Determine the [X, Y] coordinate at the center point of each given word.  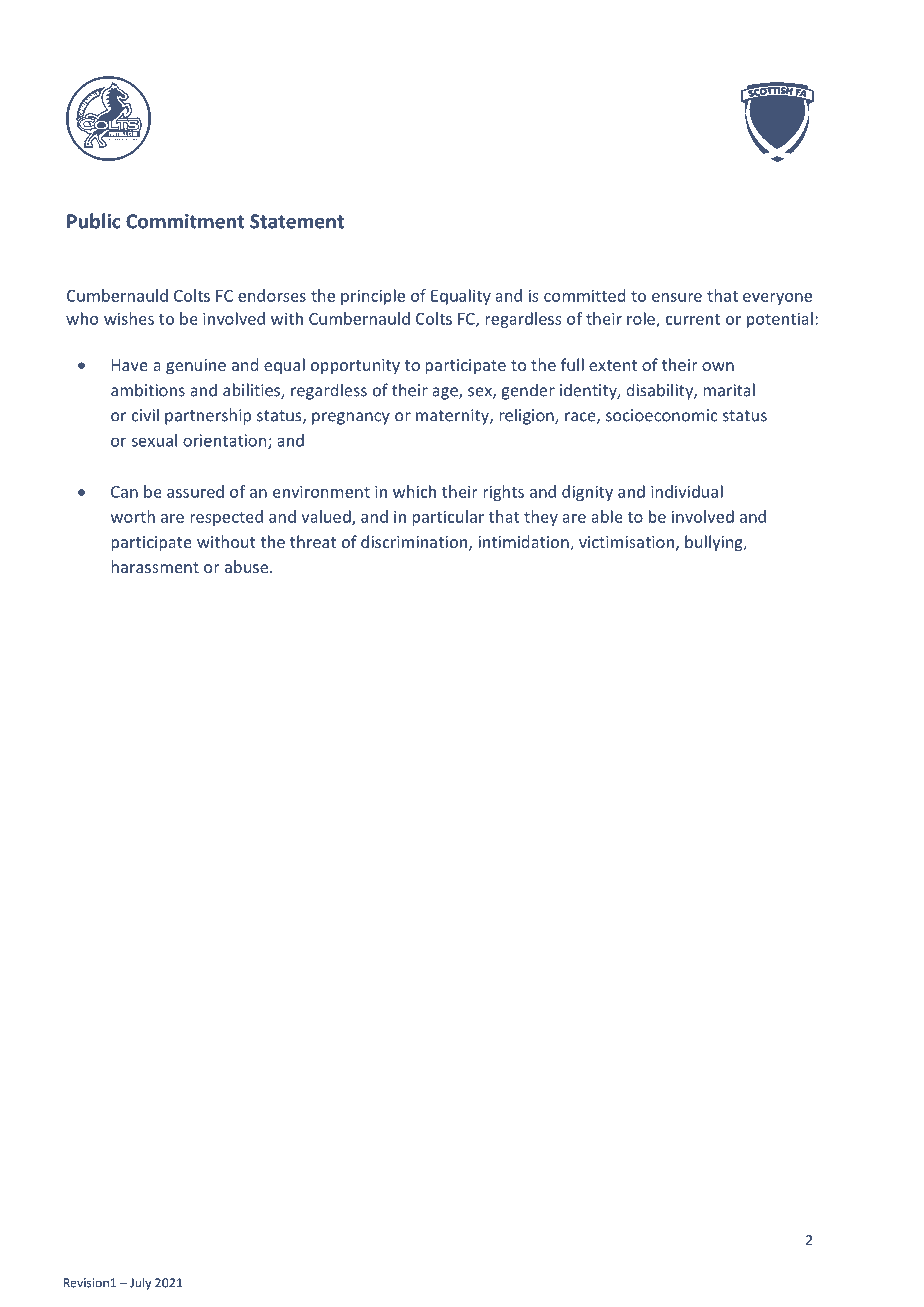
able [607, 516]
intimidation [525, 543]
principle [373, 297]
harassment [155, 566]
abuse [248, 566]
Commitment [185, 221]
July [140, 1283]
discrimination [414, 541]
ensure [677, 297]
